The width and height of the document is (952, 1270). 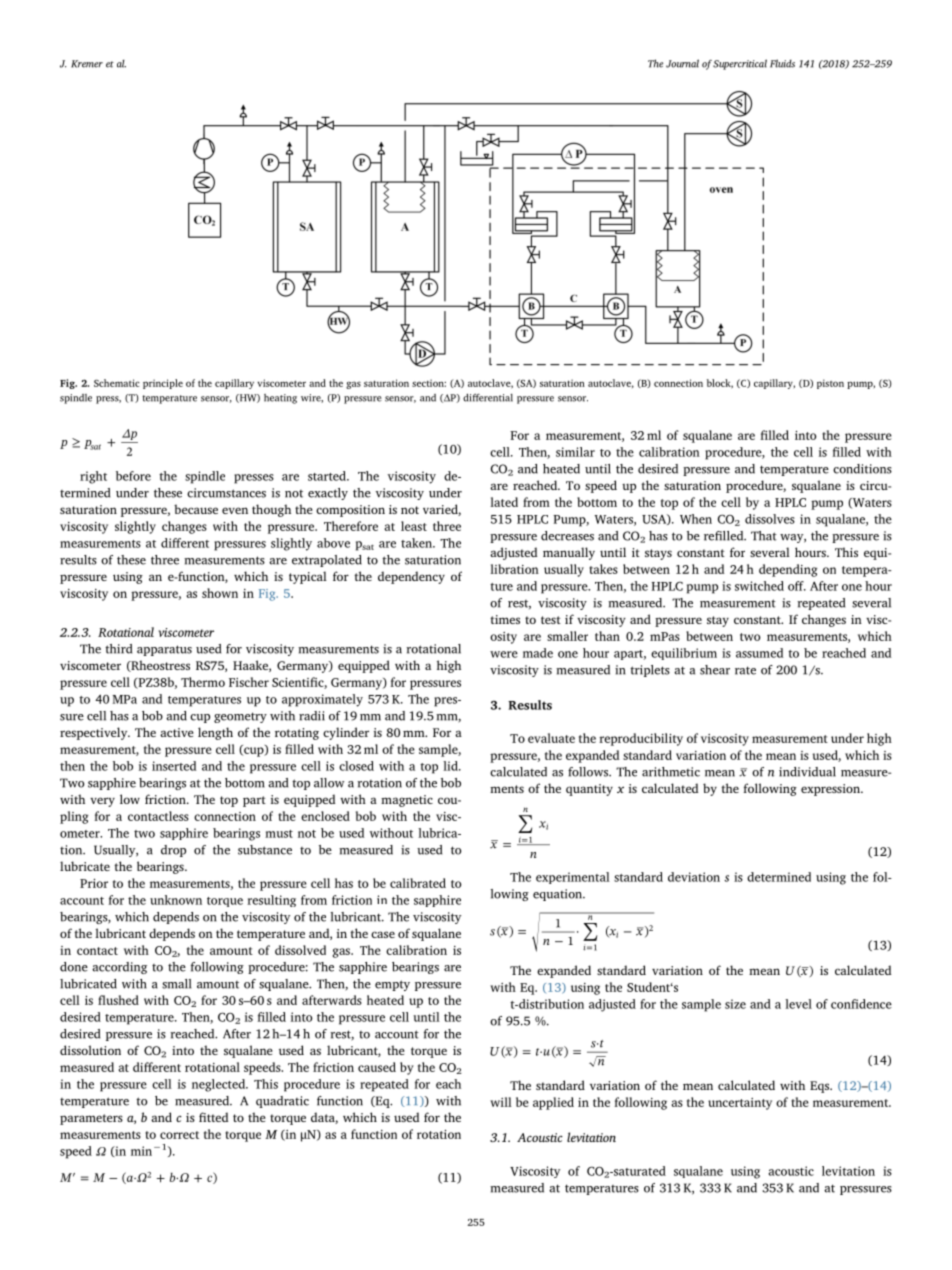 I want to click on individual, so click(x=807, y=772).
